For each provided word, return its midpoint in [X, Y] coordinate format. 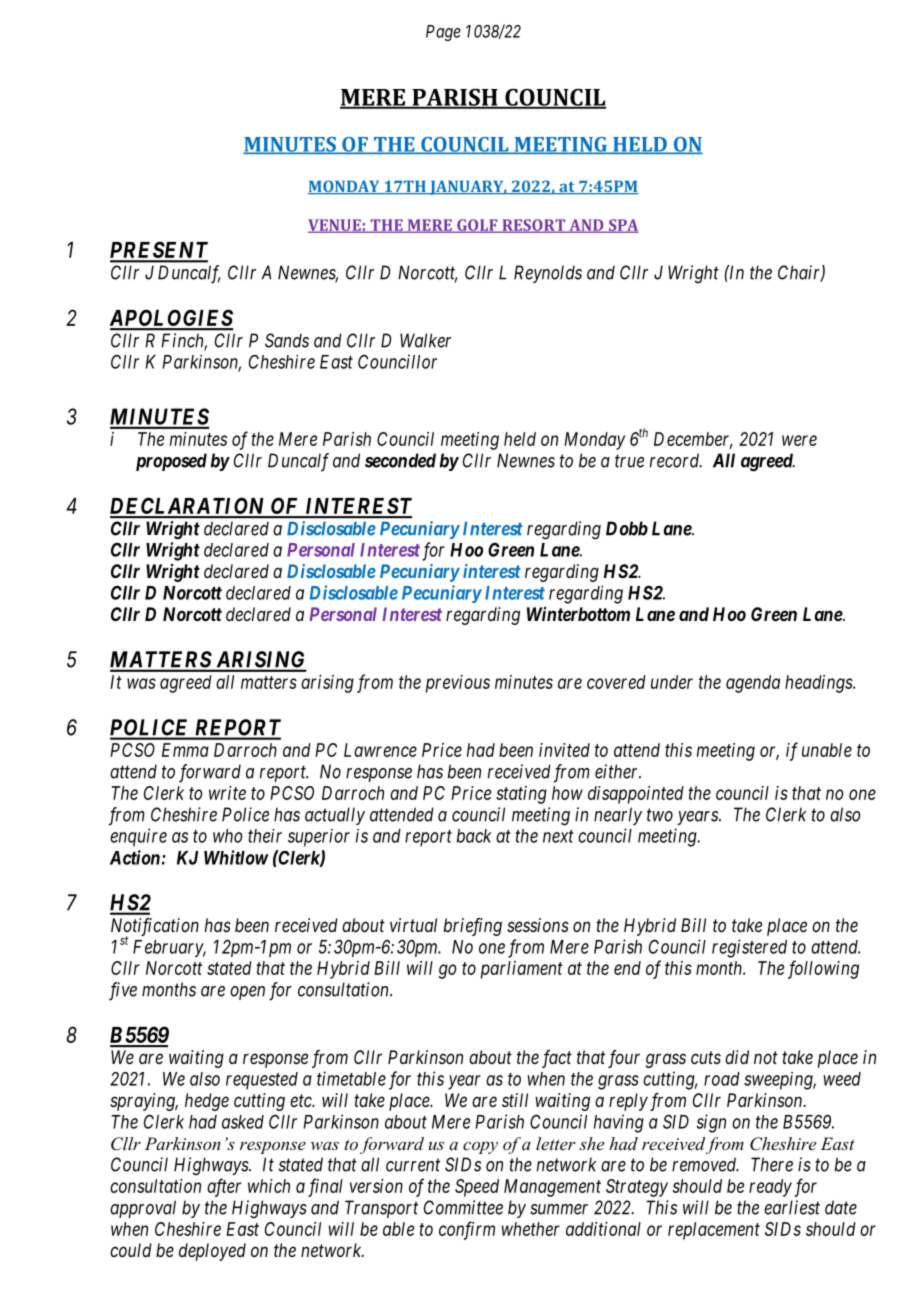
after [224, 1187]
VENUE [335, 226]
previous [458, 684]
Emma [185, 750]
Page [443, 33]
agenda [753, 684]
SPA [622, 226]
